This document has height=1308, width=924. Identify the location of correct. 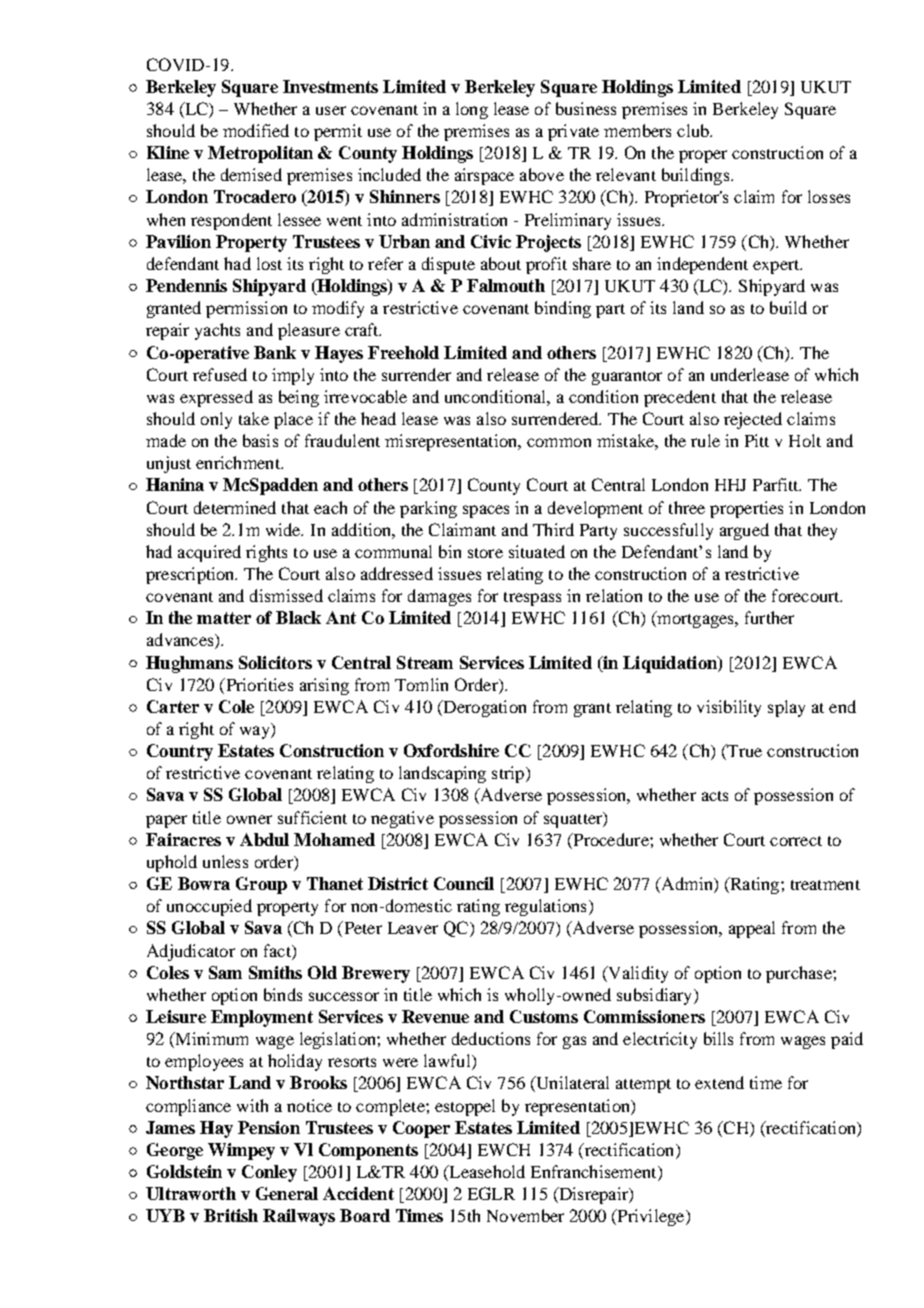
(796, 841).
